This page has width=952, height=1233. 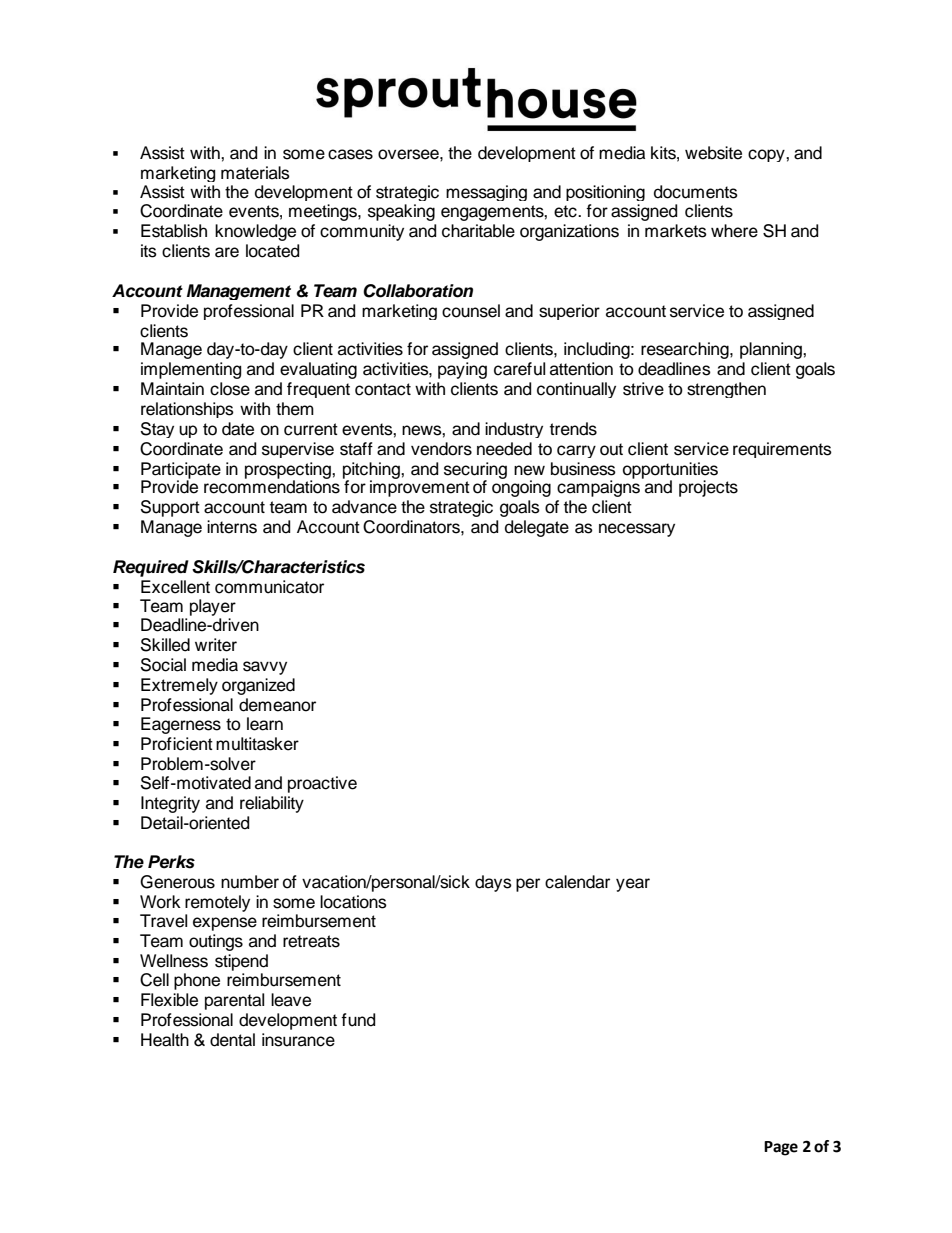 What do you see at coordinates (696, 192) in the page?
I see `documents` at bounding box center [696, 192].
